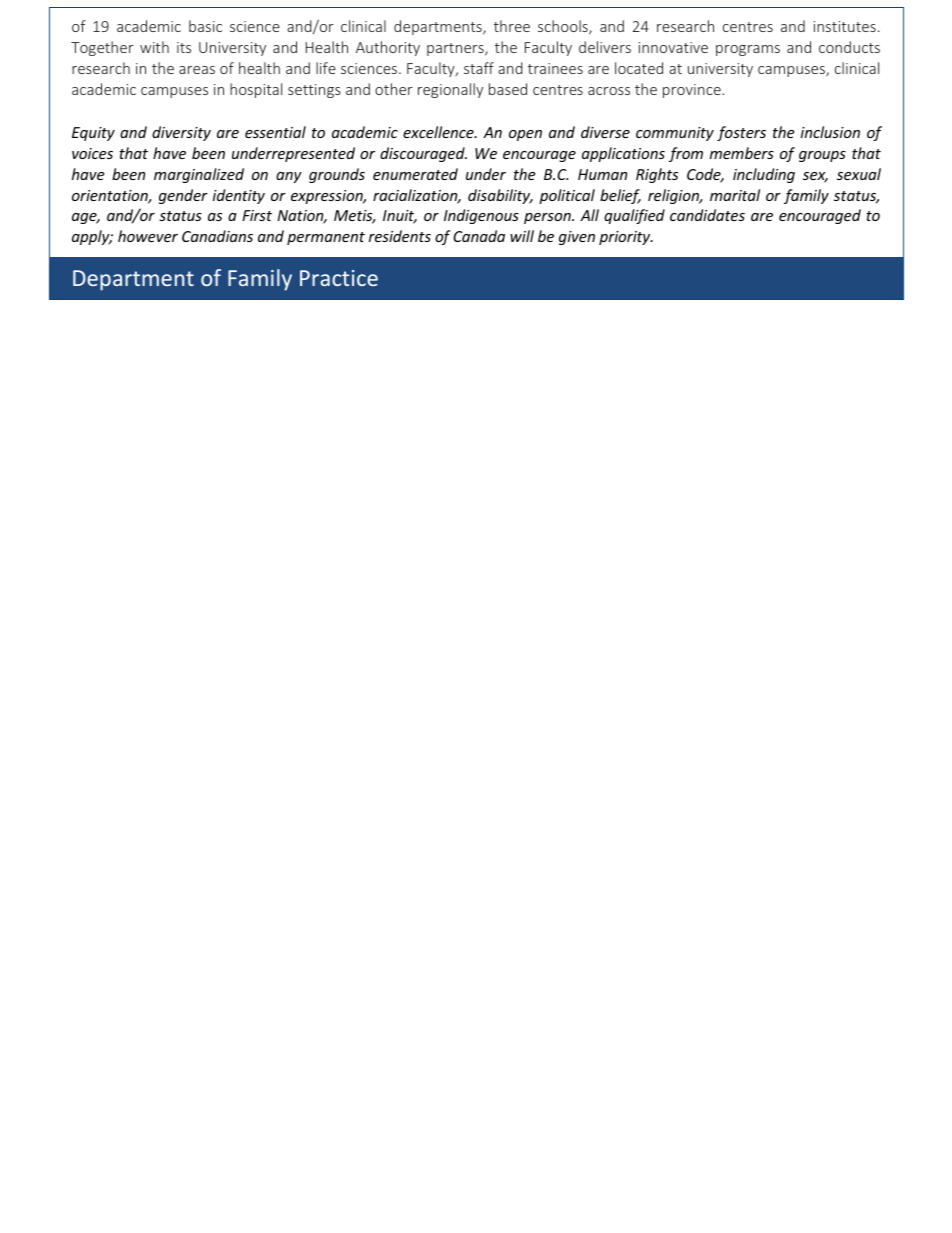  Describe the element at coordinates (339, 278) in the screenshot. I see `Practice` at that location.
